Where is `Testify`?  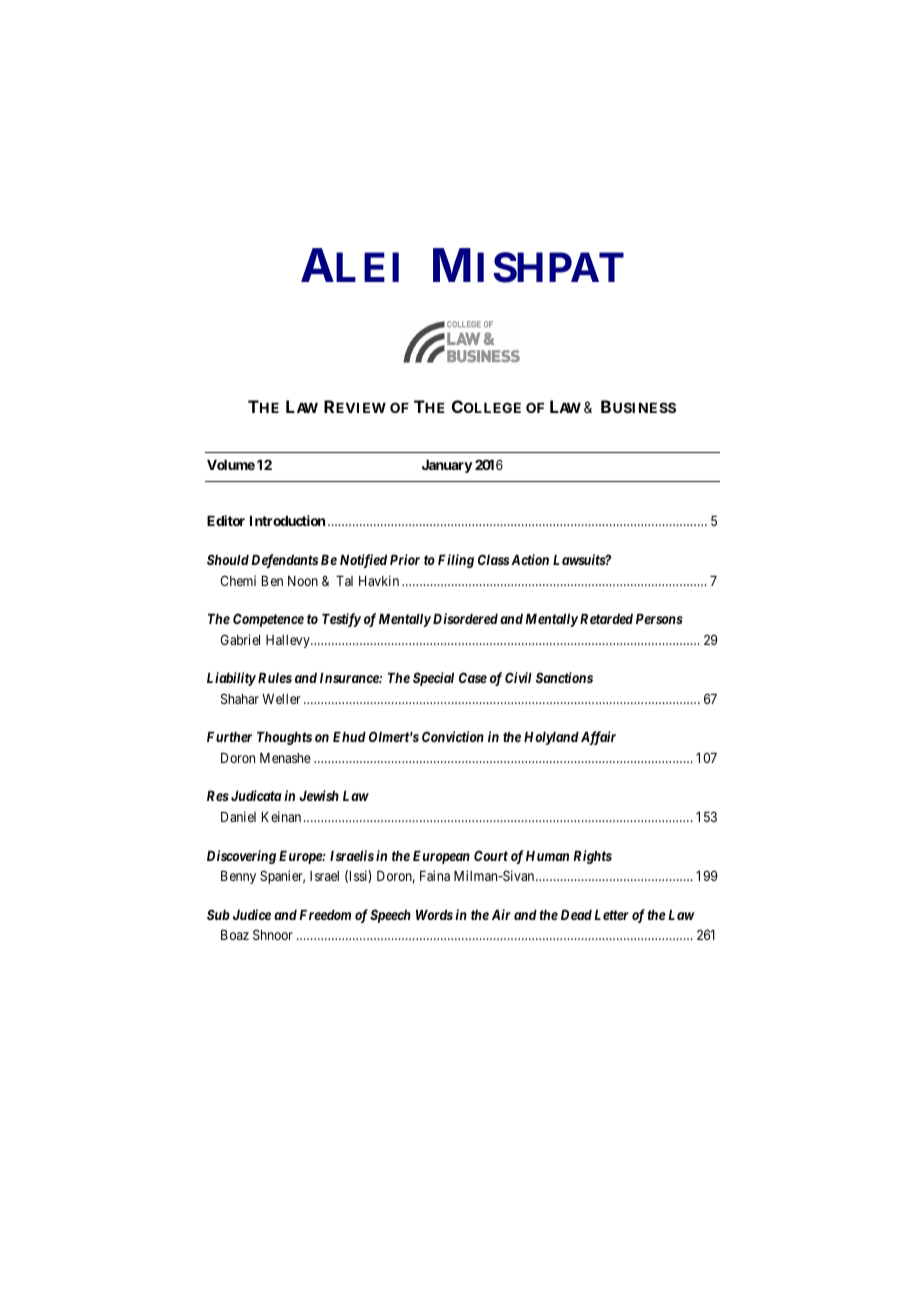
Testify is located at coordinates (341, 620).
